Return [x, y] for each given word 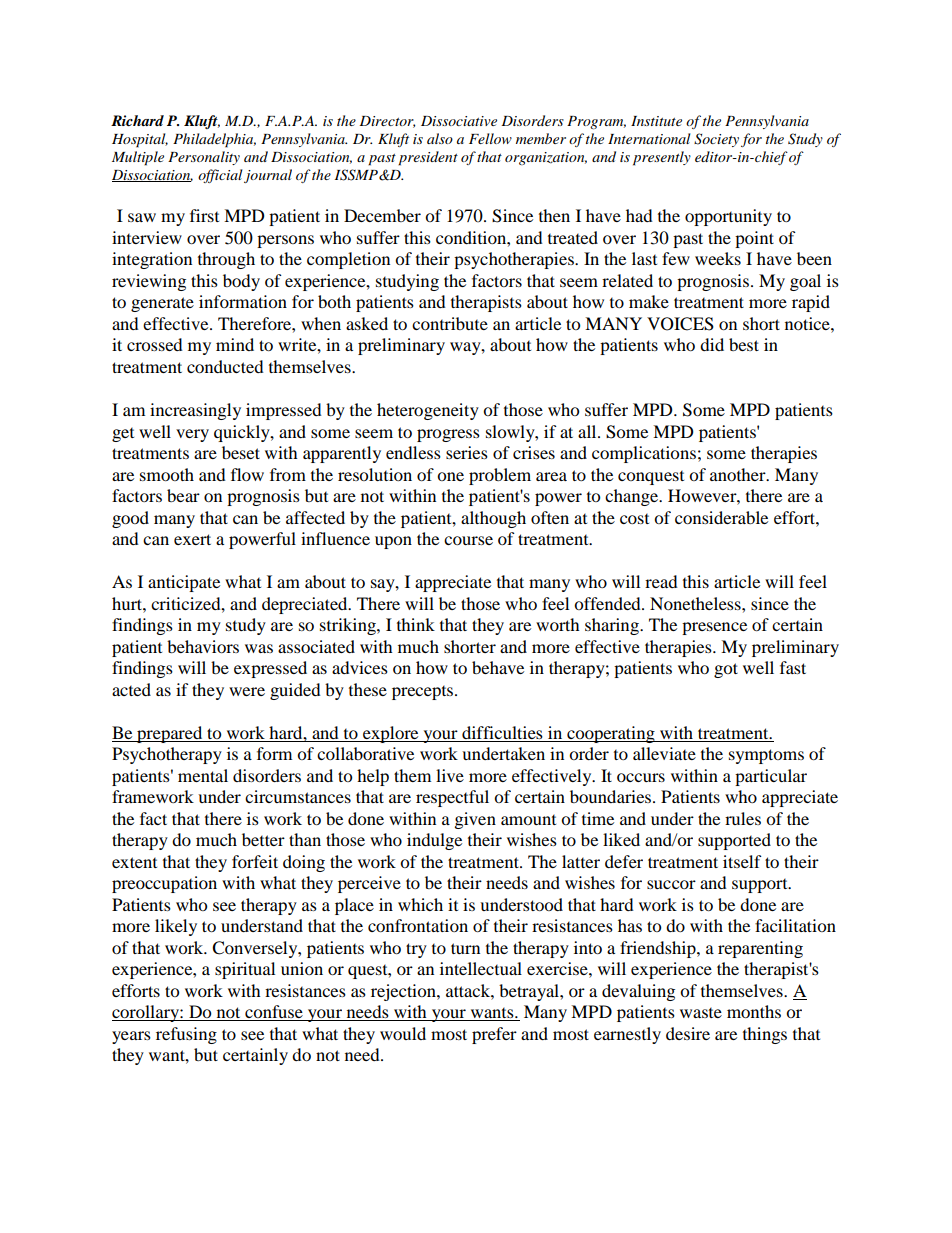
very [192, 435]
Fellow [490, 138]
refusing [186, 1035]
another [739, 474]
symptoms [766, 756]
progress [448, 435]
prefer [494, 1035]
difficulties [502, 734]
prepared [170, 734]
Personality [204, 158]
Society [716, 140]
